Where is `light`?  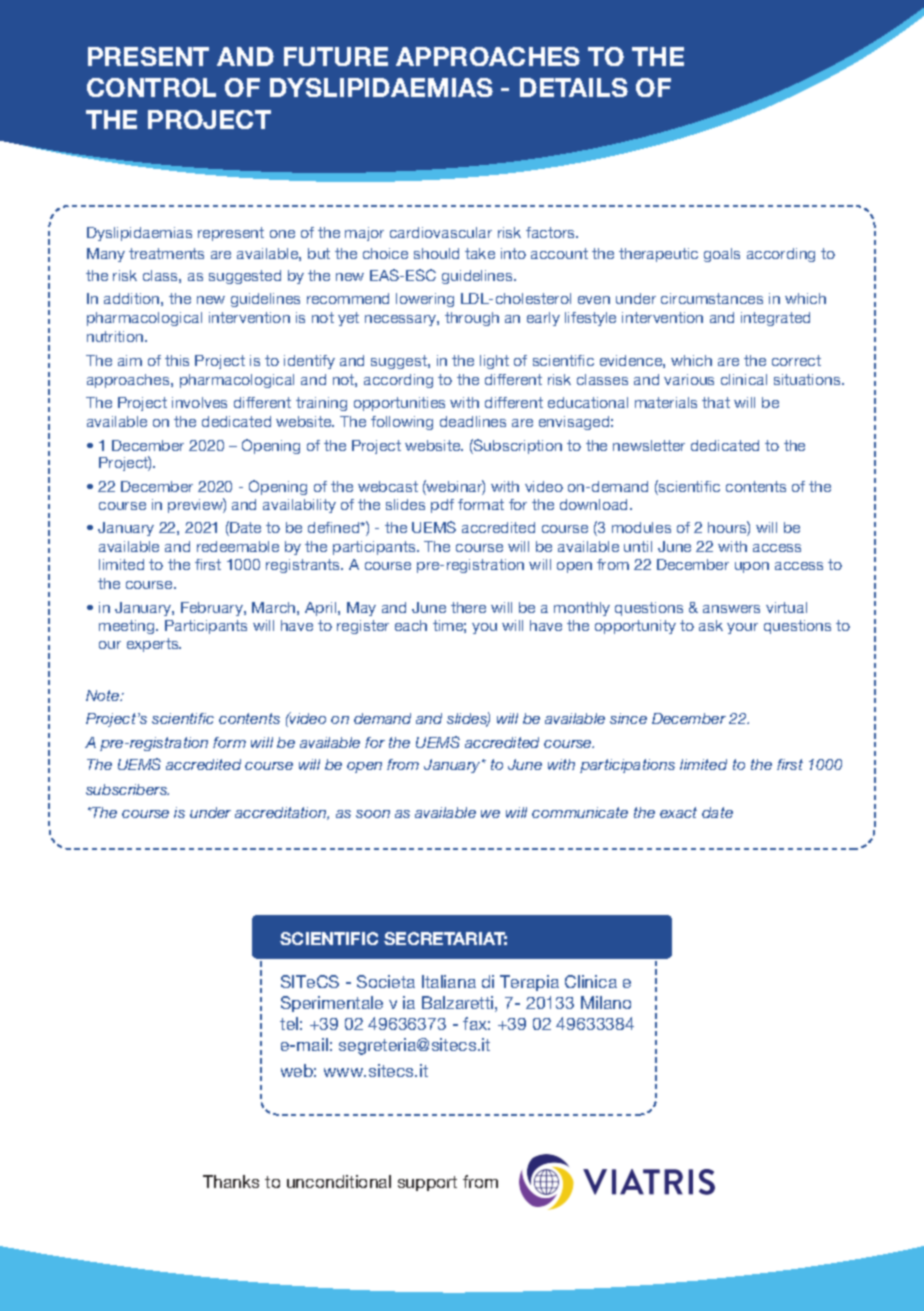 light is located at coordinates (494, 362).
